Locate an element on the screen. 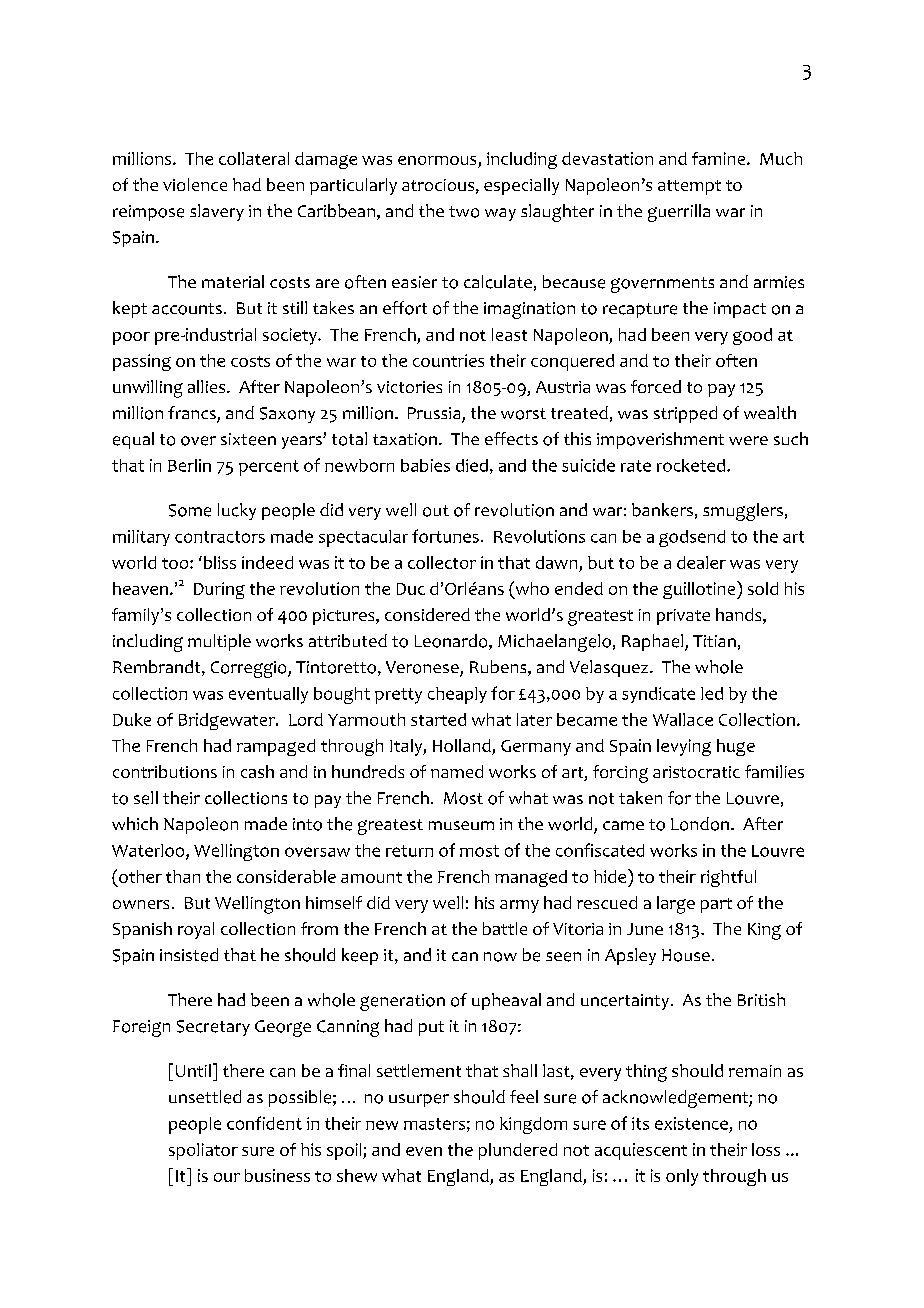 The height and width of the screenshot is (1308, 924). violence is located at coordinates (195, 184).
